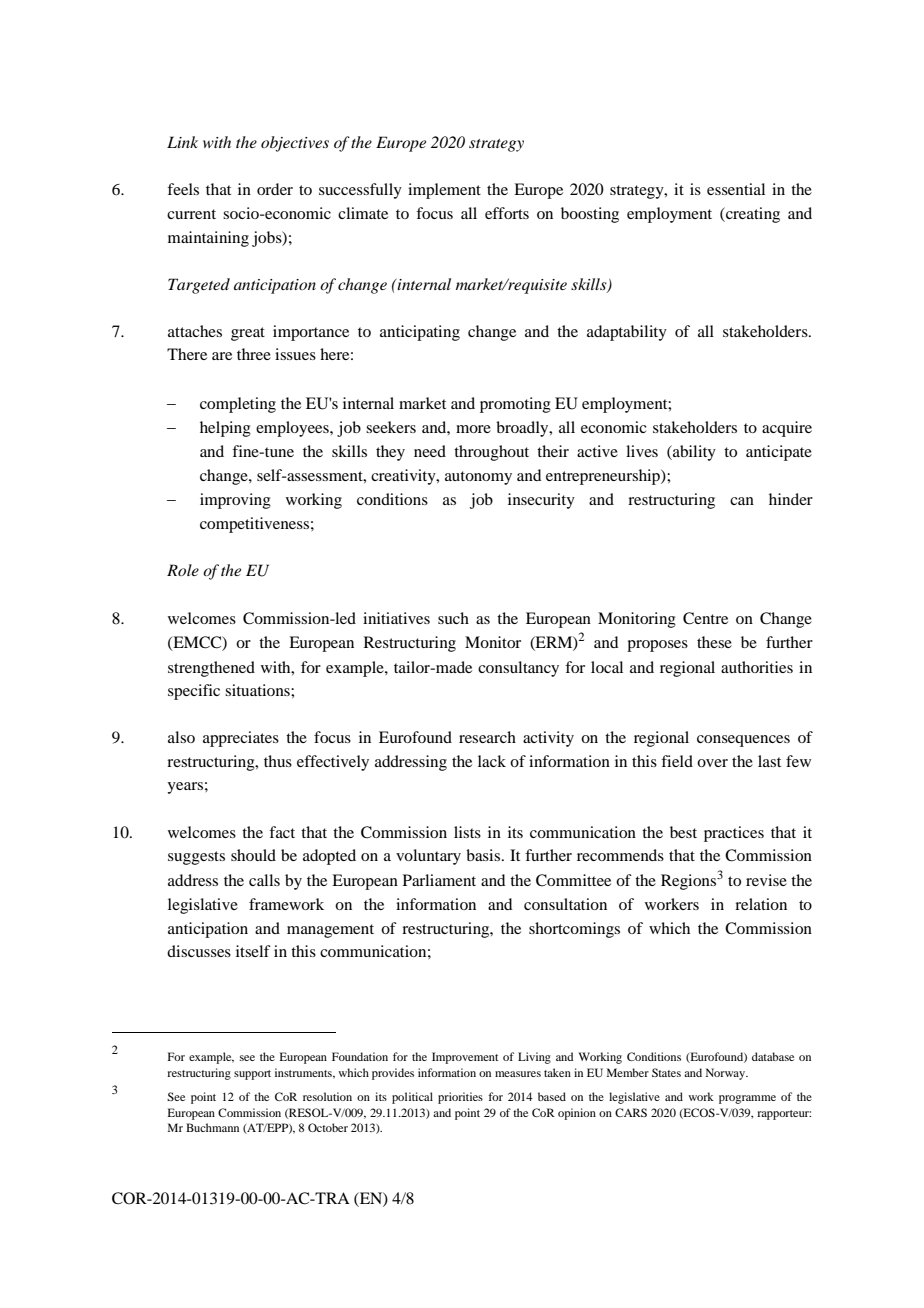 The height and width of the document is (1308, 924). What do you see at coordinates (275, 189) in the document?
I see `order` at bounding box center [275, 189].
